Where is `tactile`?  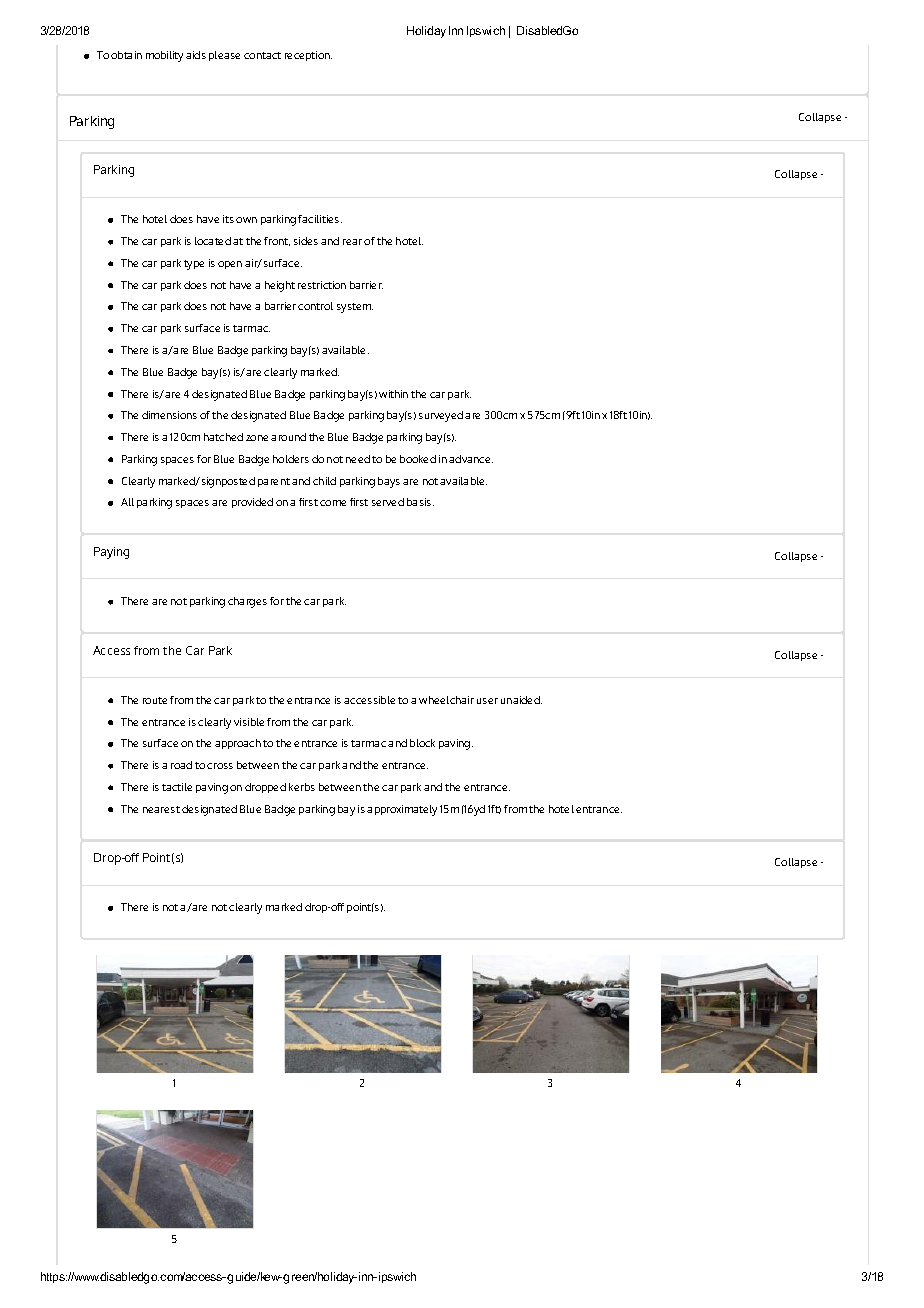 tactile is located at coordinates (177, 787).
